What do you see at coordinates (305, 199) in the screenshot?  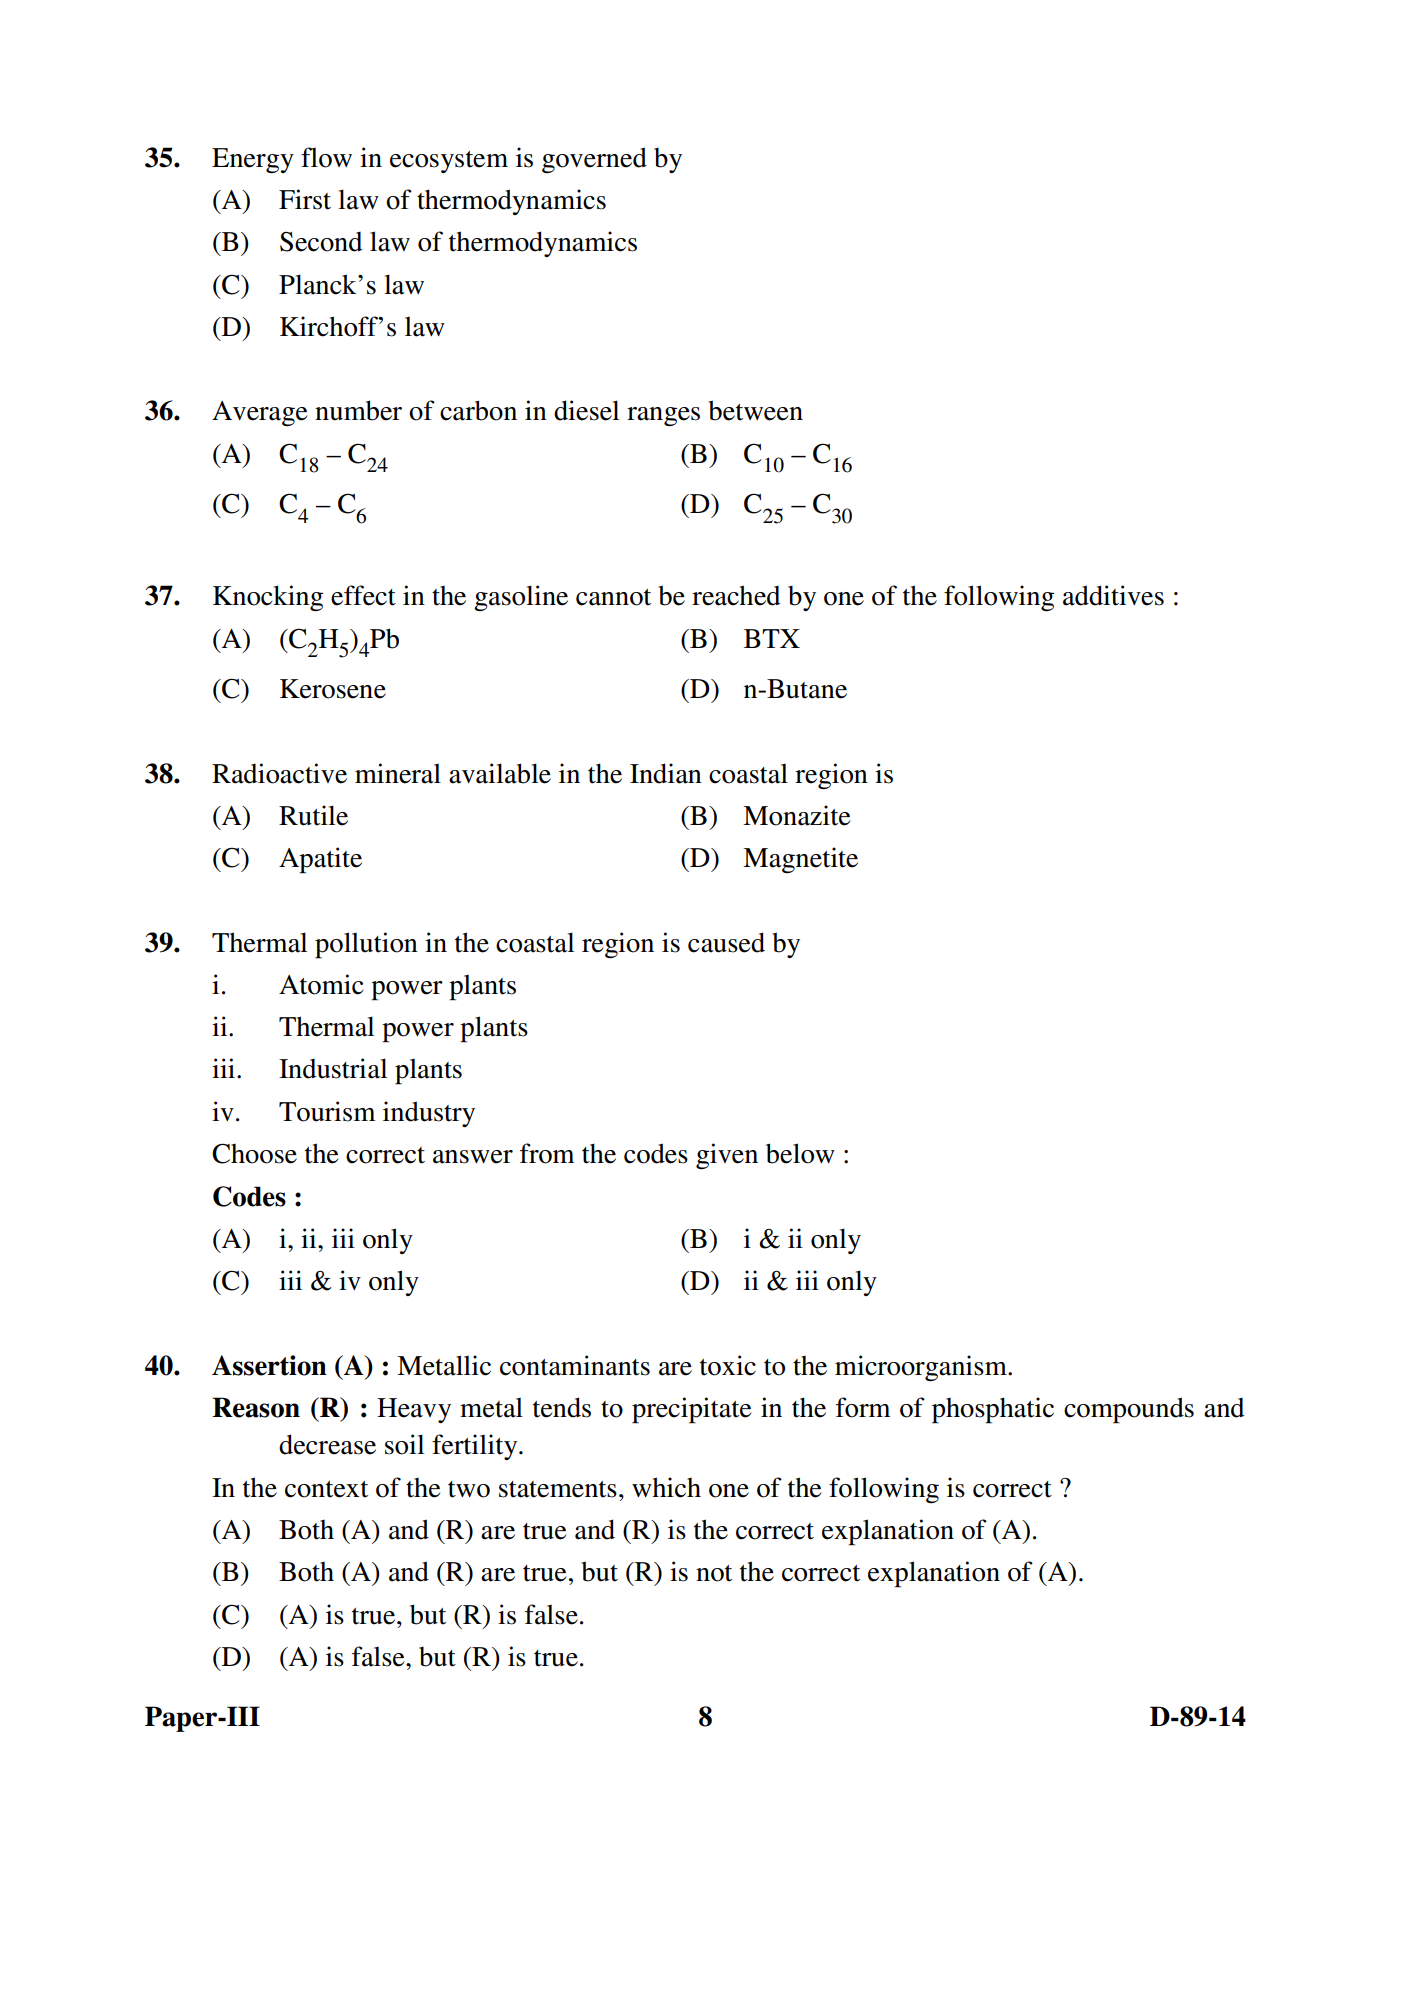 I see `First` at bounding box center [305, 199].
